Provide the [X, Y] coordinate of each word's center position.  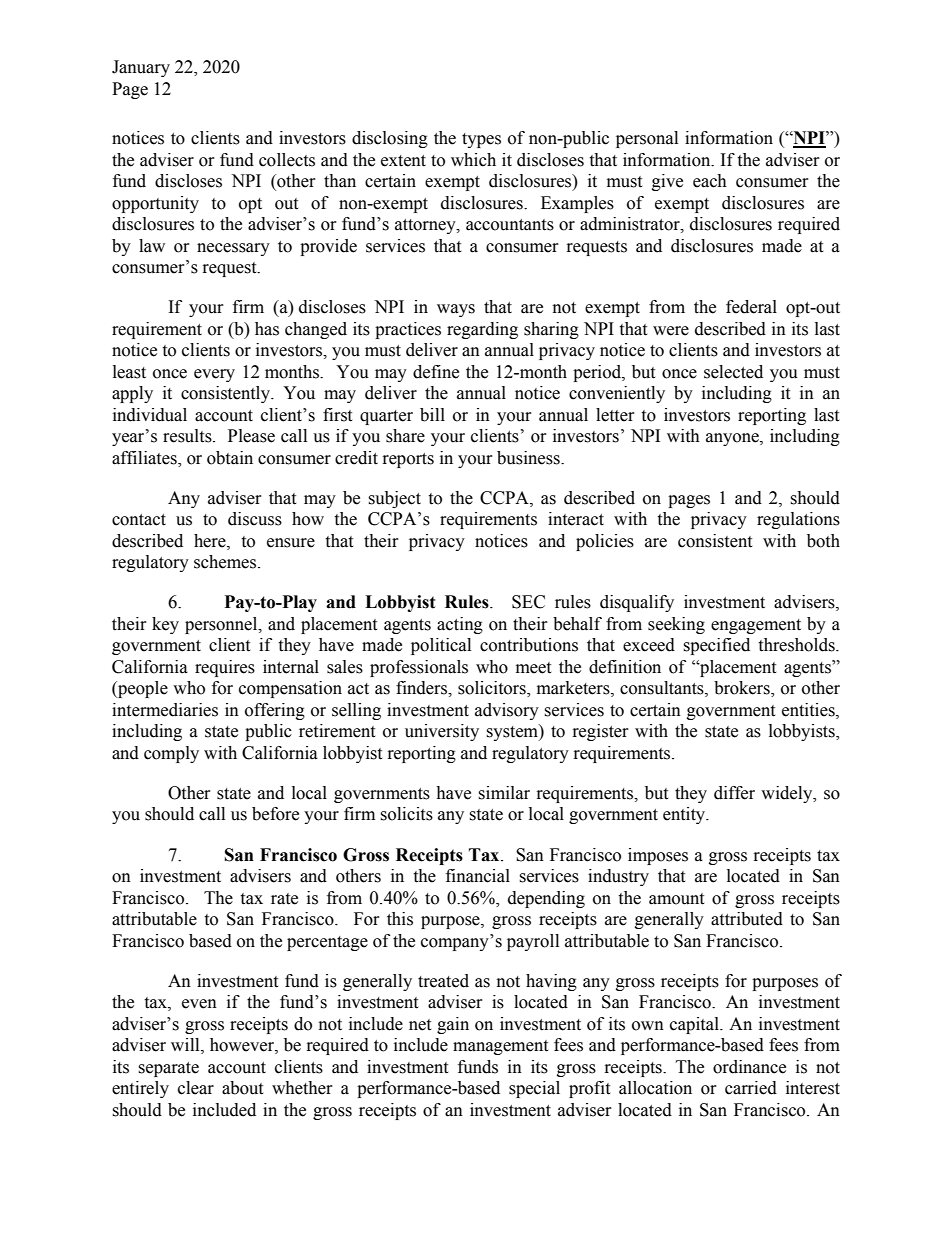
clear [196, 1088]
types [481, 140]
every [214, 375]
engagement [756, 626]
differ [734, 793]
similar [504, 793]
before [275, 814]
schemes [225, 562]
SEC [528, 602]
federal [751, 307]
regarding [482, 330]
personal [647, 139]
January [141, 68]
